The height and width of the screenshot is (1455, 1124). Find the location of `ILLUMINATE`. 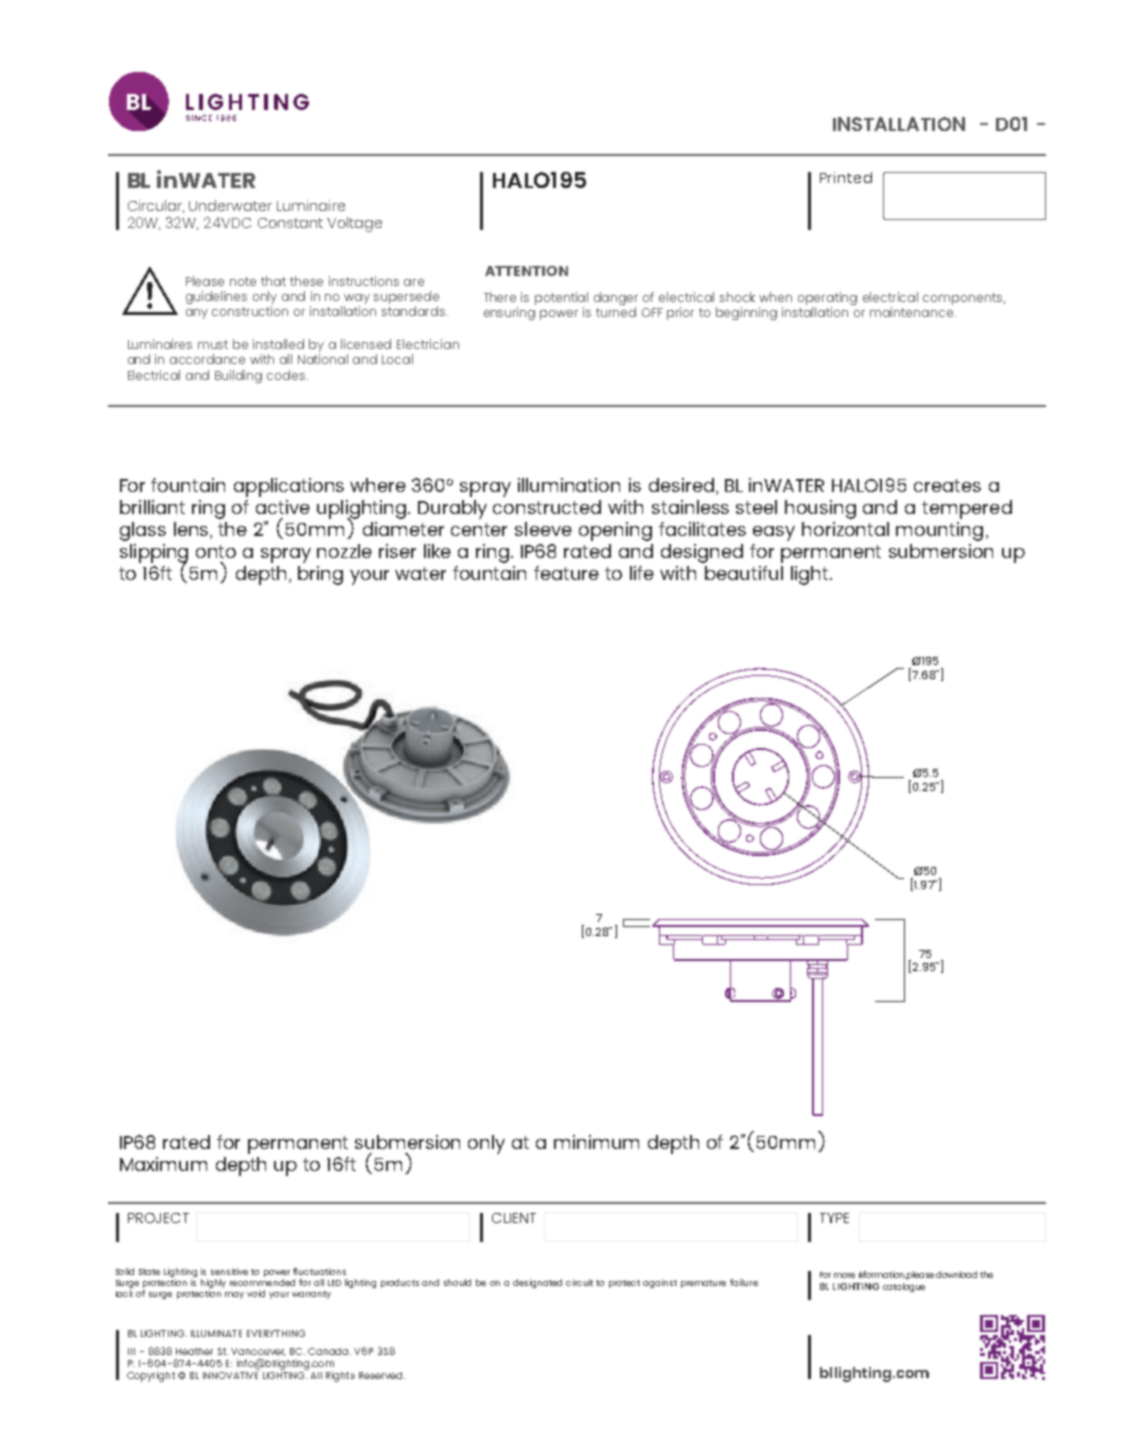

ILLUMINATE is located at coordinates (216, 1333).
